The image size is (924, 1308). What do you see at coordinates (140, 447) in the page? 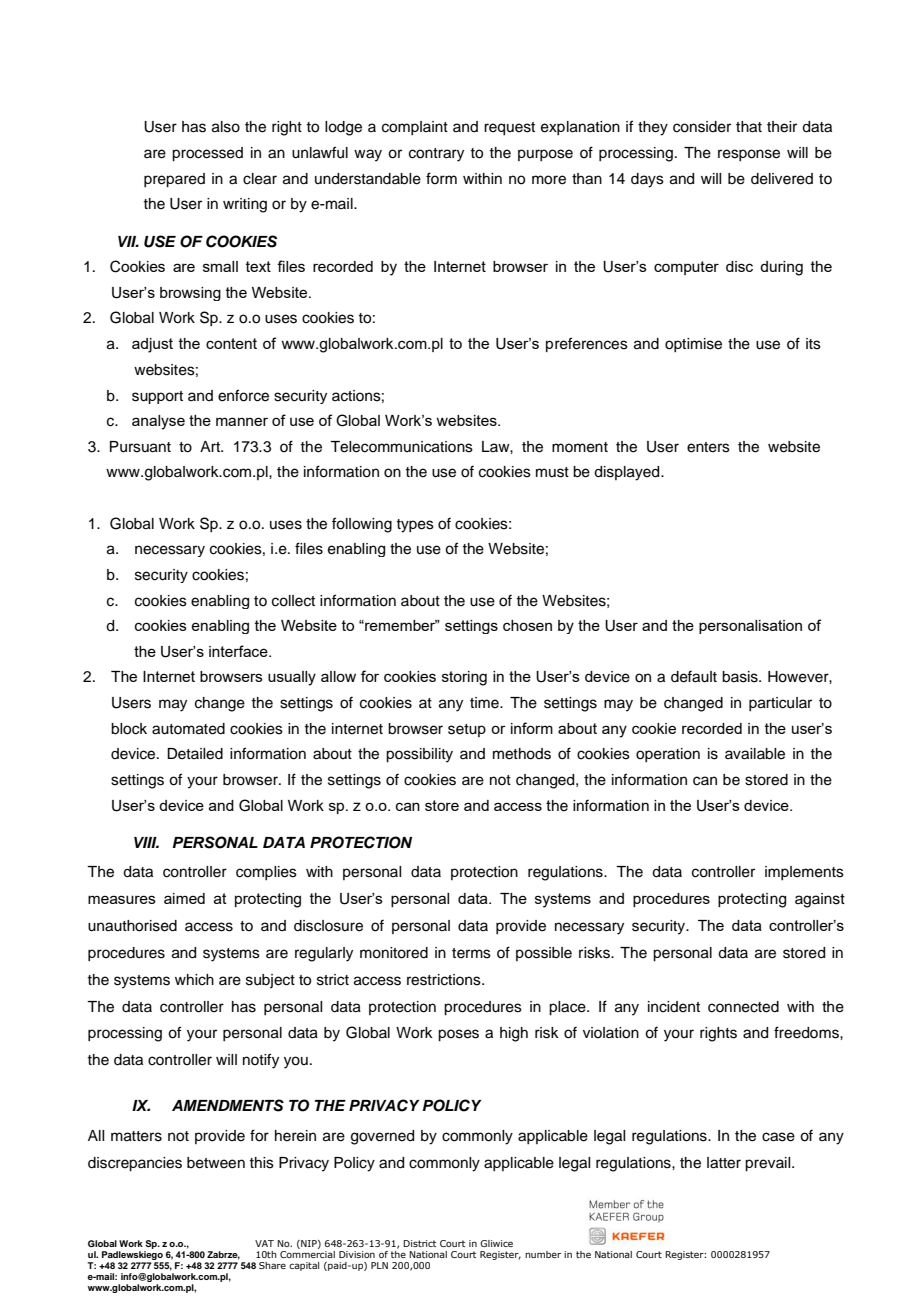
I see `Pursuant` at bounding box center [140, 447].
